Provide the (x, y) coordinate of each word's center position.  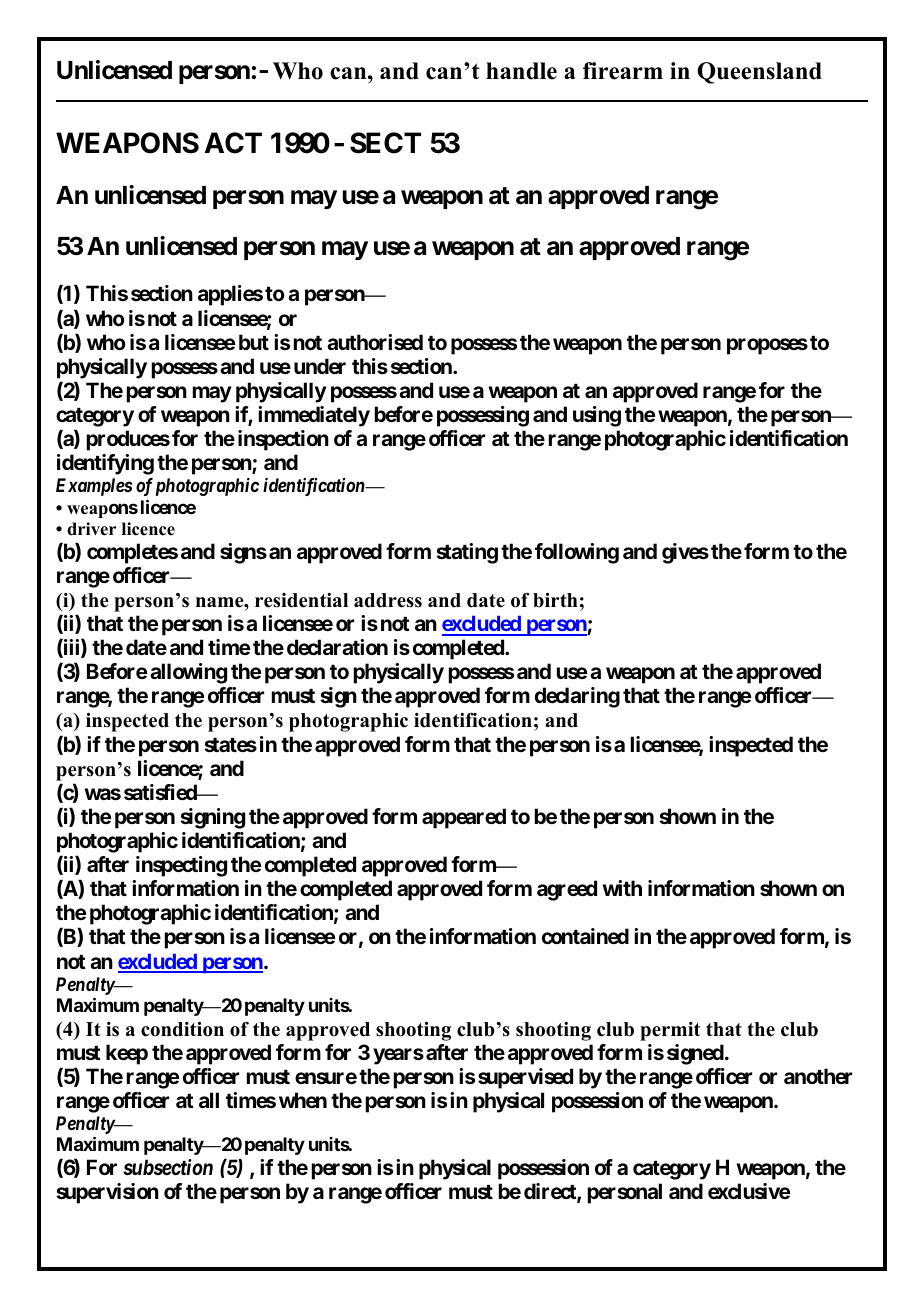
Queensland (759, 73)
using (597, 416)
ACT (233, 143)
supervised (525, 1078)
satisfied (161, 792)
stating (467, 553)
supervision (107, 1193)
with (622, 888)
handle (521, 71)
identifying (105, 464)
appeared (464, 818)
